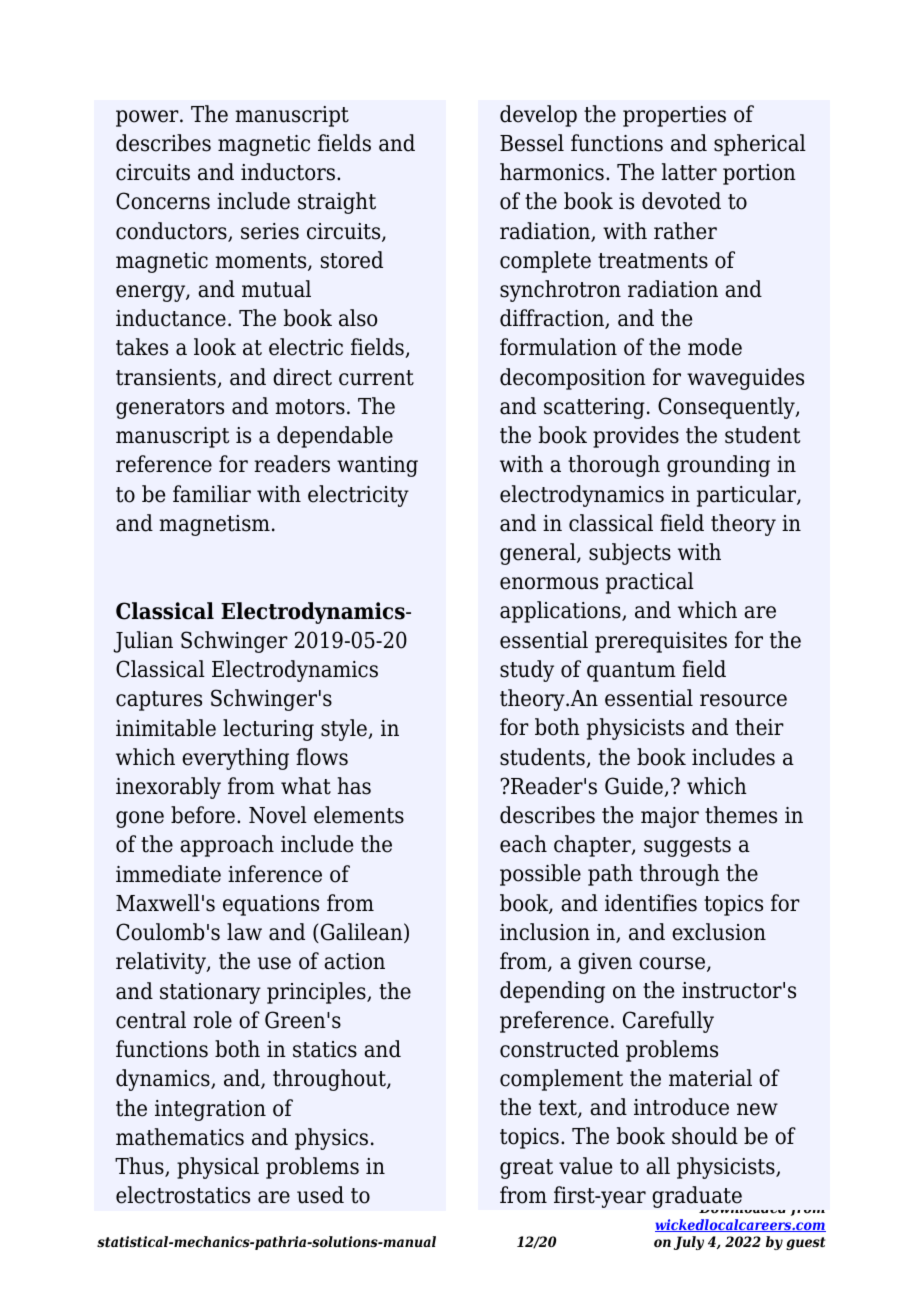 This screenshot has height=1311, width=924. What do you see at coordinates (743, 700) in the screenshot?
I see `resource` at bounding box center [743, 700].
